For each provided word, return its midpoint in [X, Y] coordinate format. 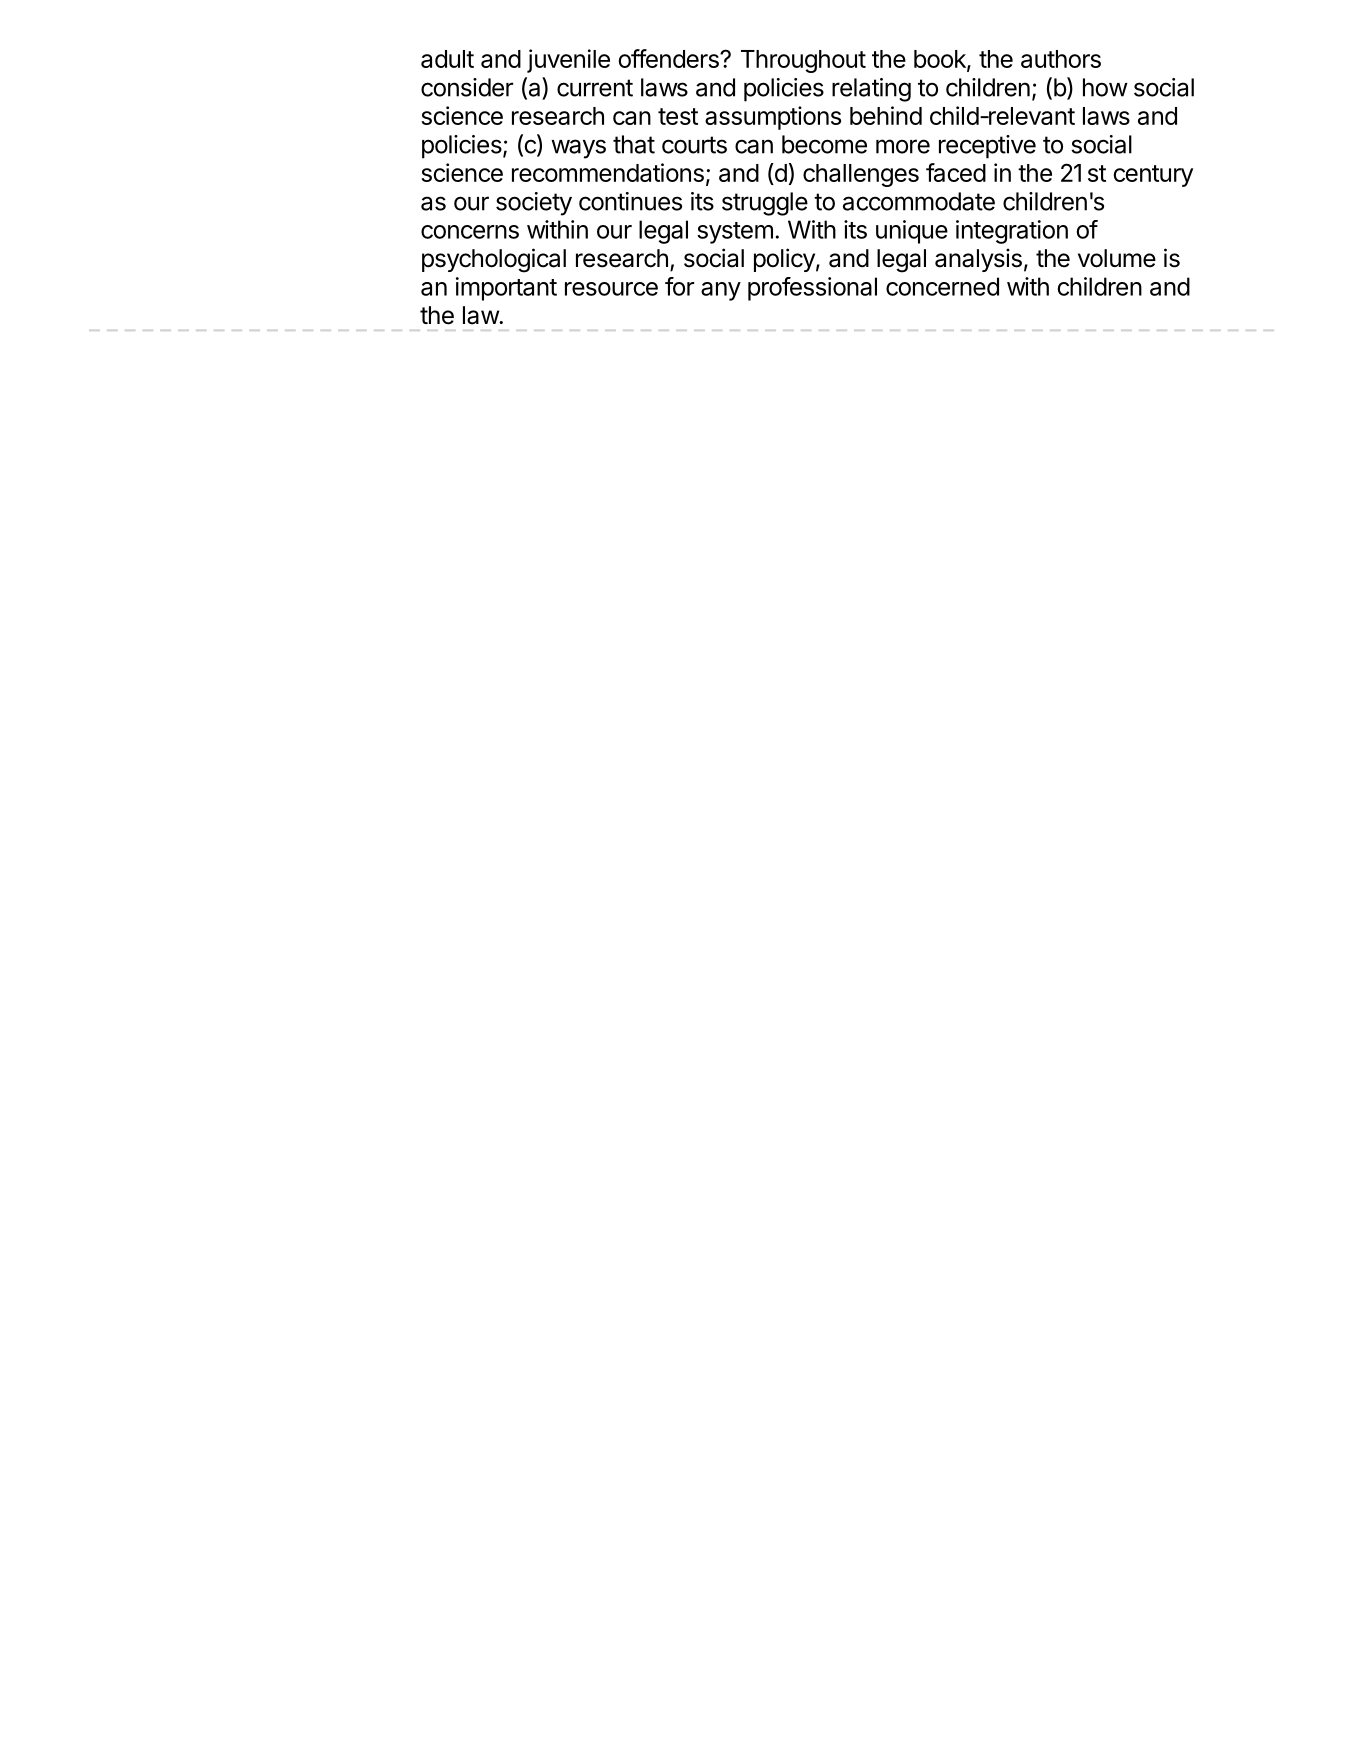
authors [1061, 59]
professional [812, 289]
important [506, 289]
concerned [942, 286]
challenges [861, 175]
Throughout [803, 61]
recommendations [608, 172]
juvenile [568, 61]
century [1153, 176]
